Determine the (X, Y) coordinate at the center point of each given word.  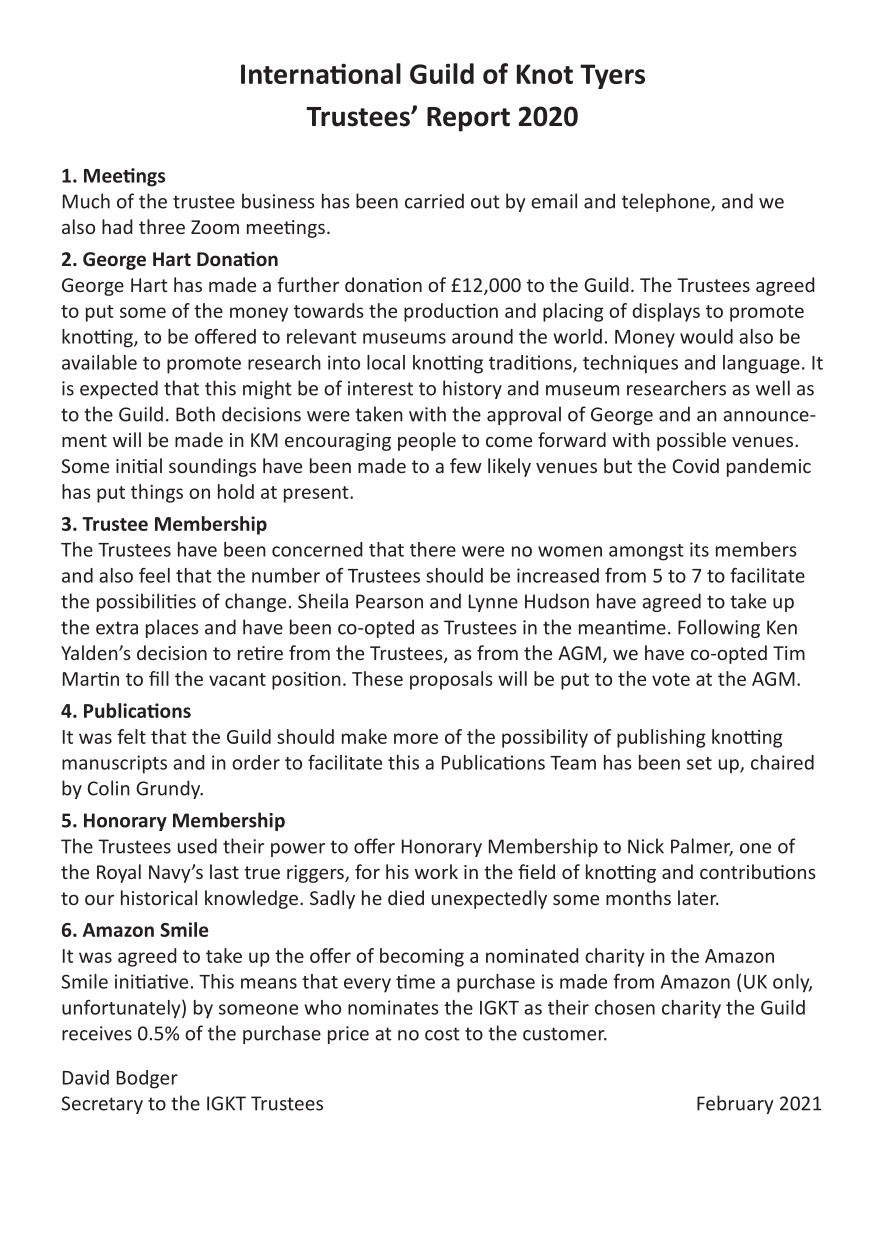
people (427, 441)
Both (195, 414)
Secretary (102, 1105)
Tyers (612, 76)
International (321, 73)
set (699, 763)
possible (691, 441)
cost (442, 1034)
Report (468, 119)
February (735, 1104)
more (416, 738)
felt (131, 736)
